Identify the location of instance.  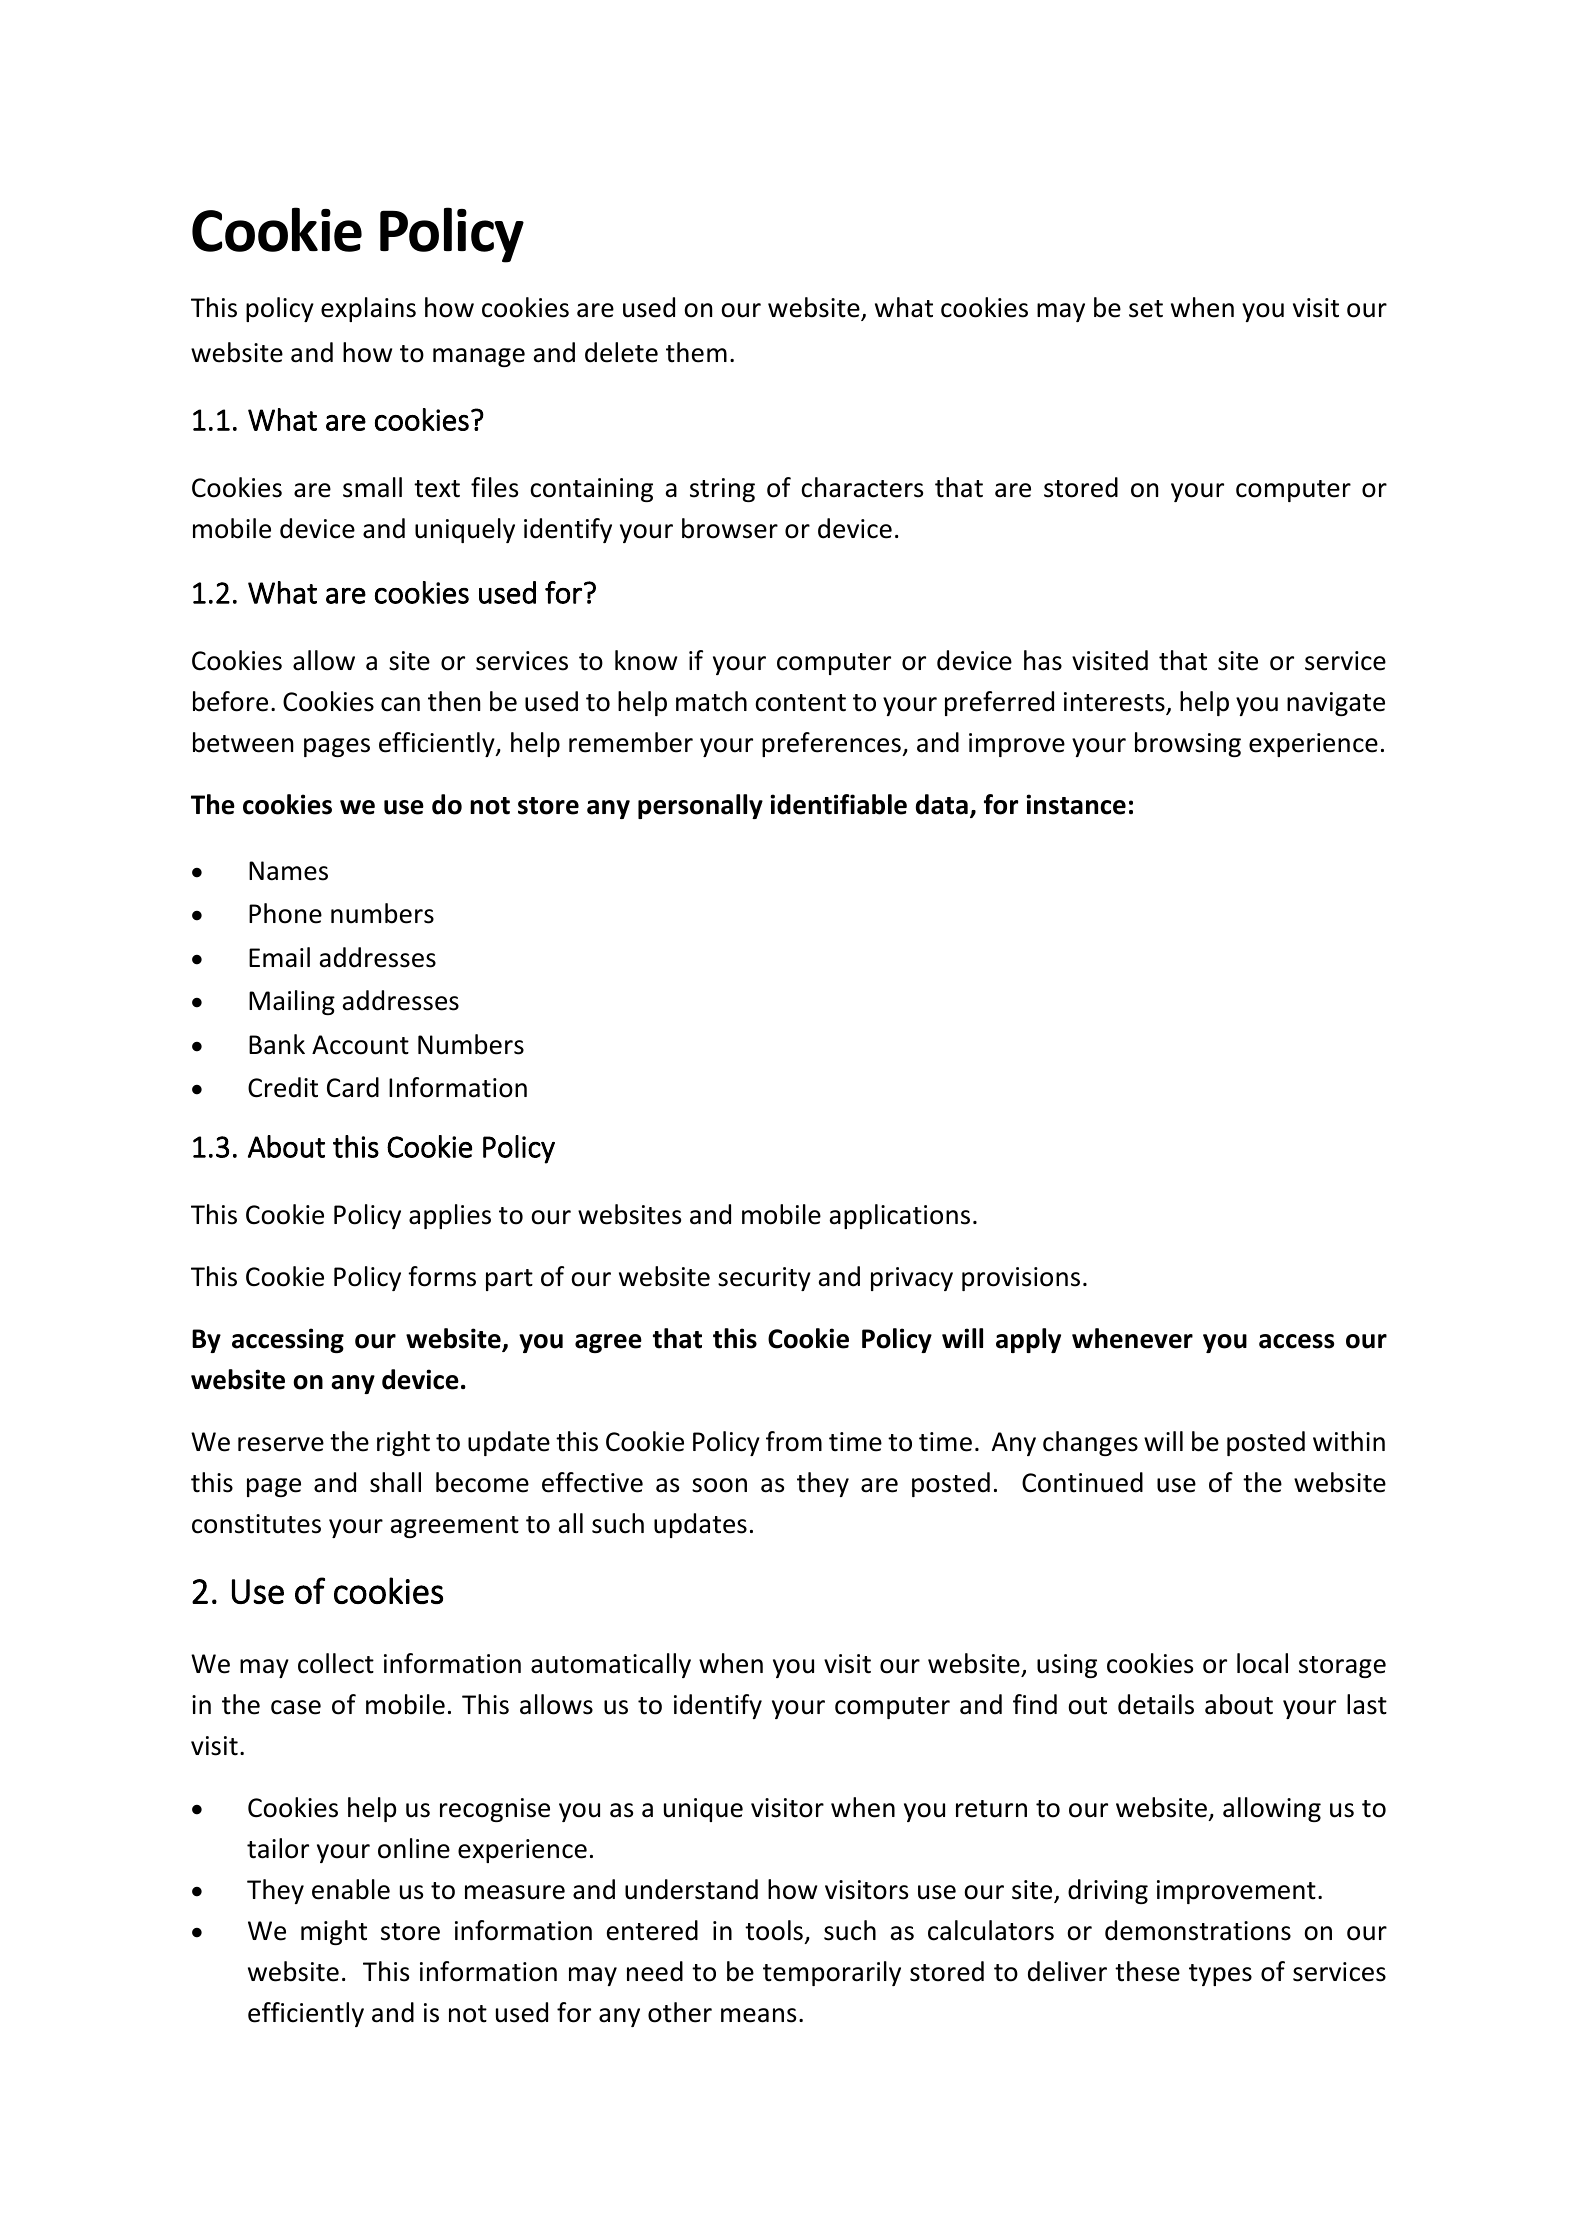
(1076, 804).
